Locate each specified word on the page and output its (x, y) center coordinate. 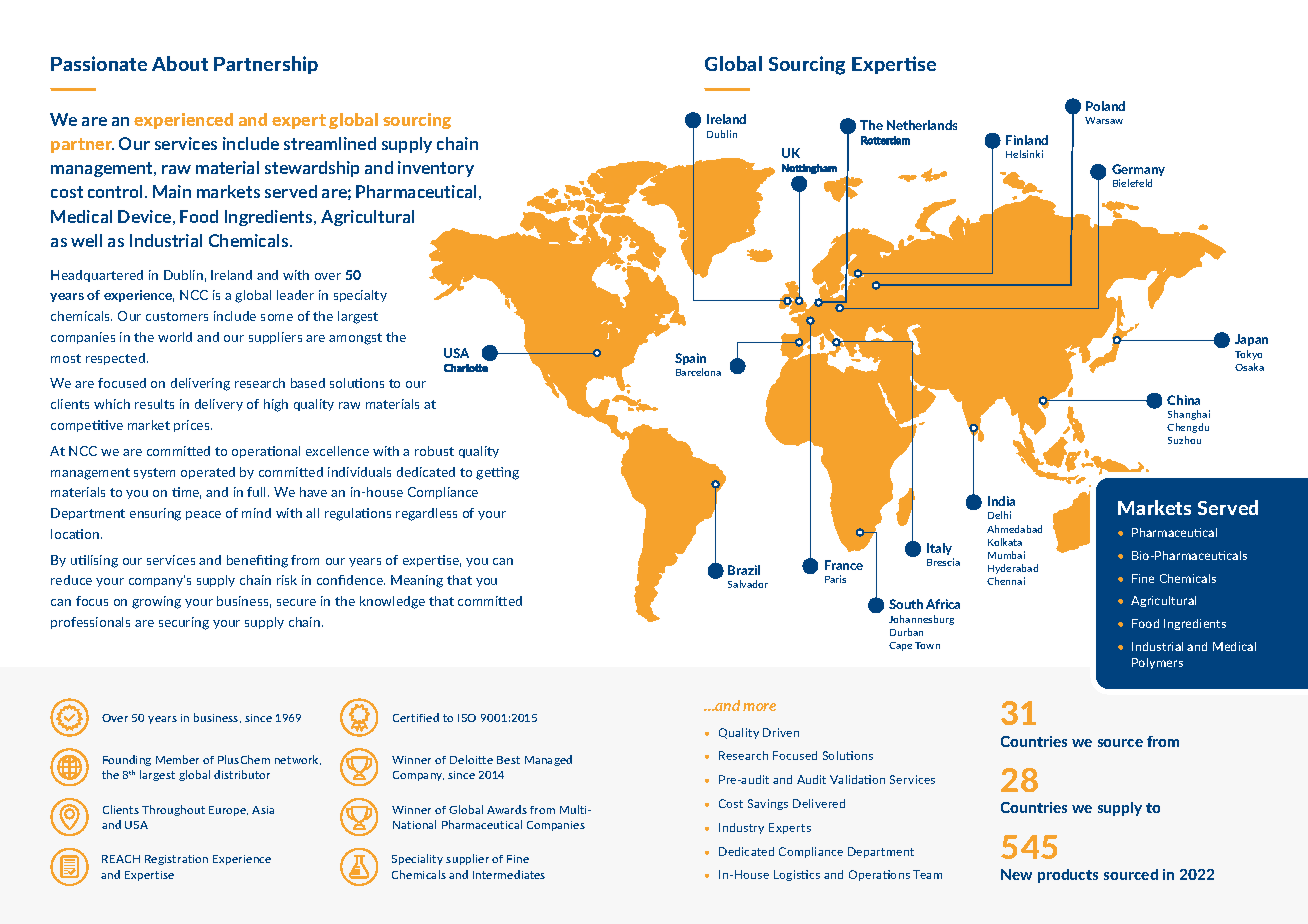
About (180, 63)
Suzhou (1184, 440)
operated (208, 473)
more (759, 707)
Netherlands (922, 125)
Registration (176, 860)
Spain (690, 359)
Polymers (1157, 663)
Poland (1105, 106)
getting (497, 473)
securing (184, 623)
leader (295, 295)
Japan (1251, 340)
